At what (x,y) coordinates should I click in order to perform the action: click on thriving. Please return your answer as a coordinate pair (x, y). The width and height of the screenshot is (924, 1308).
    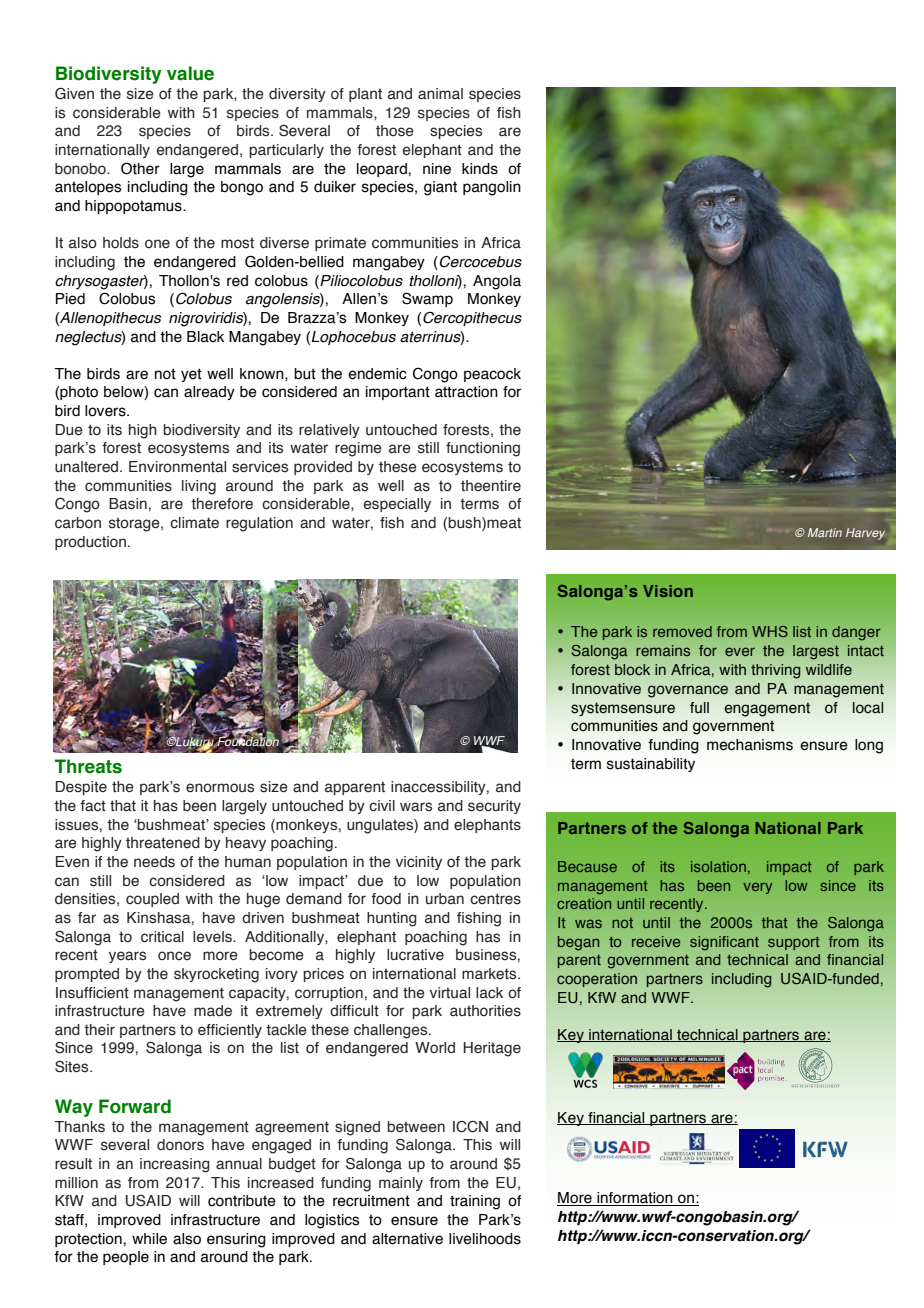
    Looking at the image, I should click on (775, 671).
